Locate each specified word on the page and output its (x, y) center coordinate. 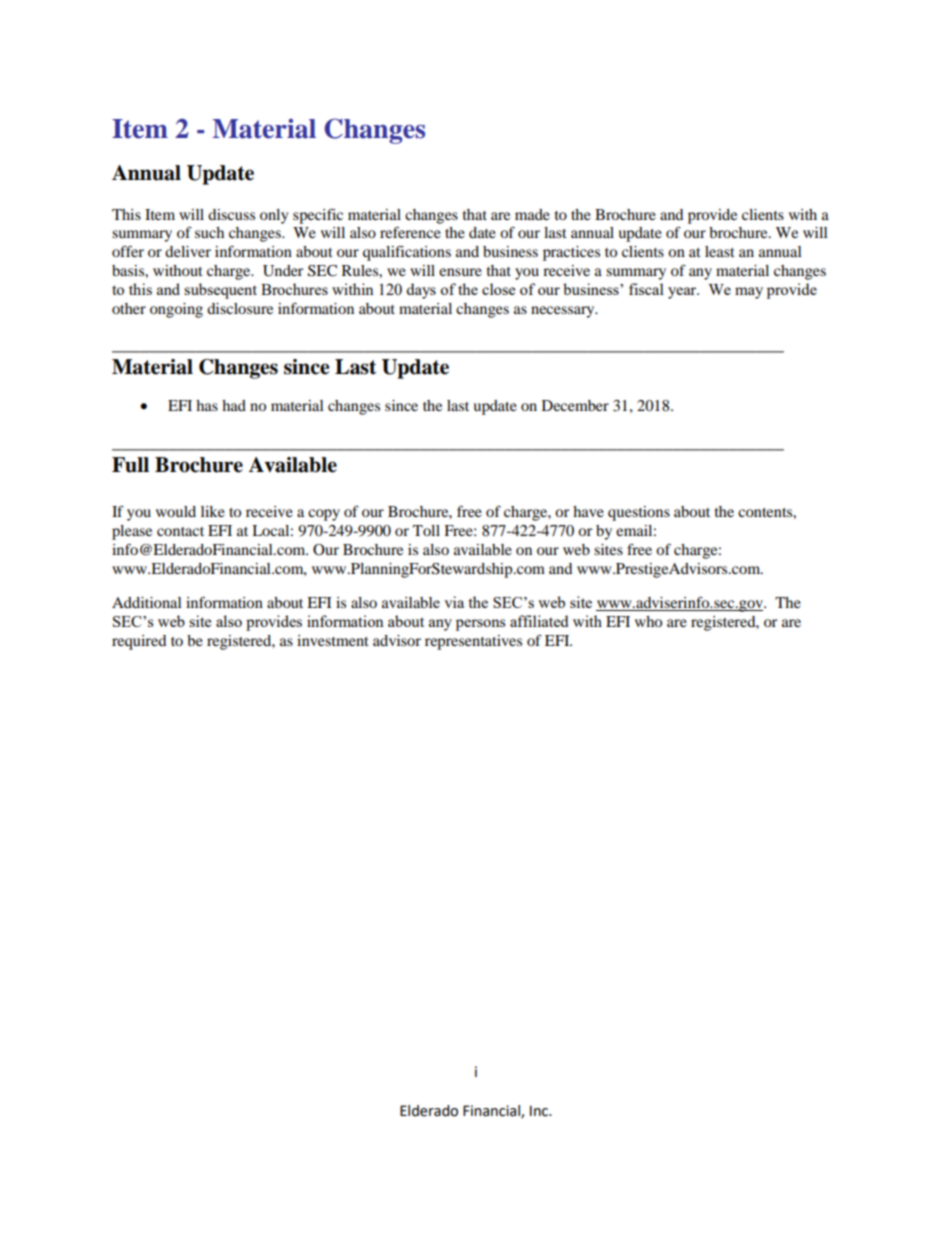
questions (639, 513)
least (720, 251)
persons (481, 625)
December (575, 405)
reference (410, 232)
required (139, 642)
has (207, 405)
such (209, 232)
